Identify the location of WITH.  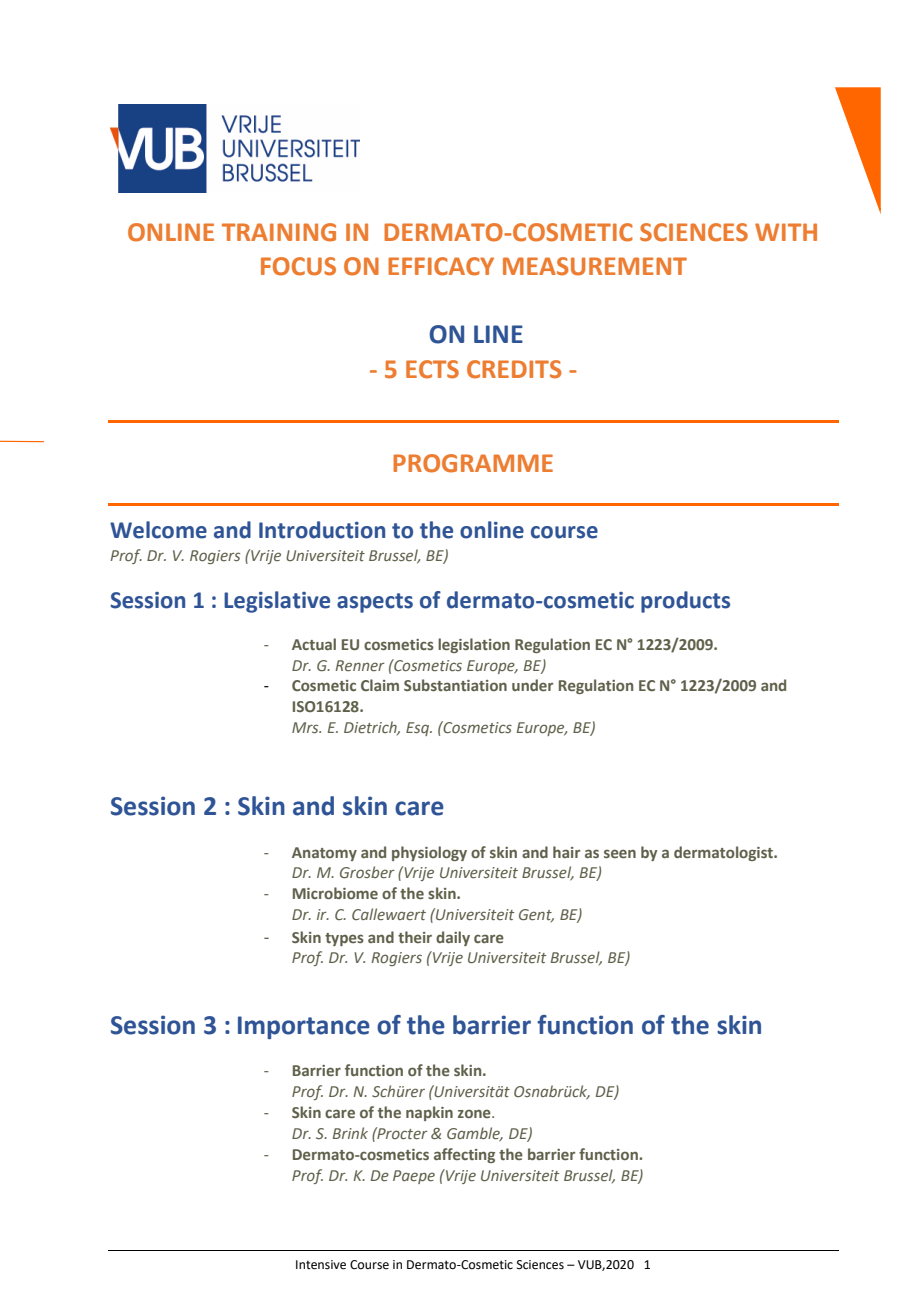
(786, 232).
